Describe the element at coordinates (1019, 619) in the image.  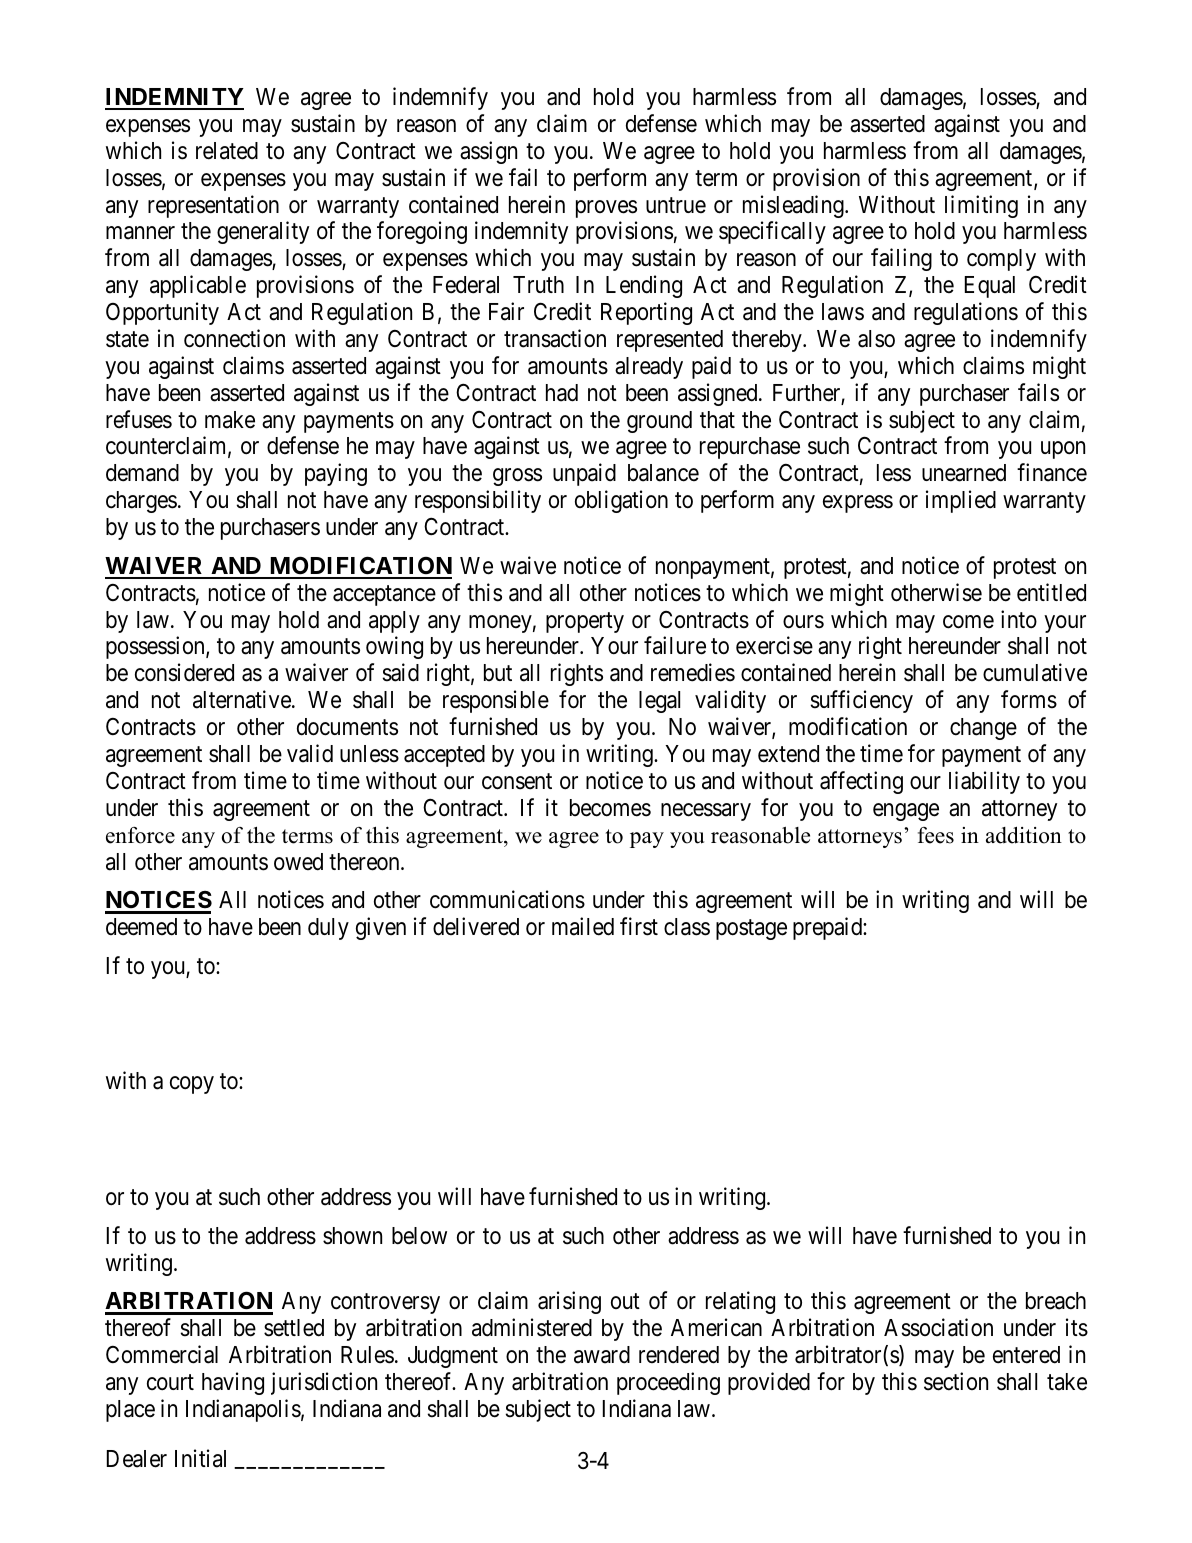
I see `into` at that location.
